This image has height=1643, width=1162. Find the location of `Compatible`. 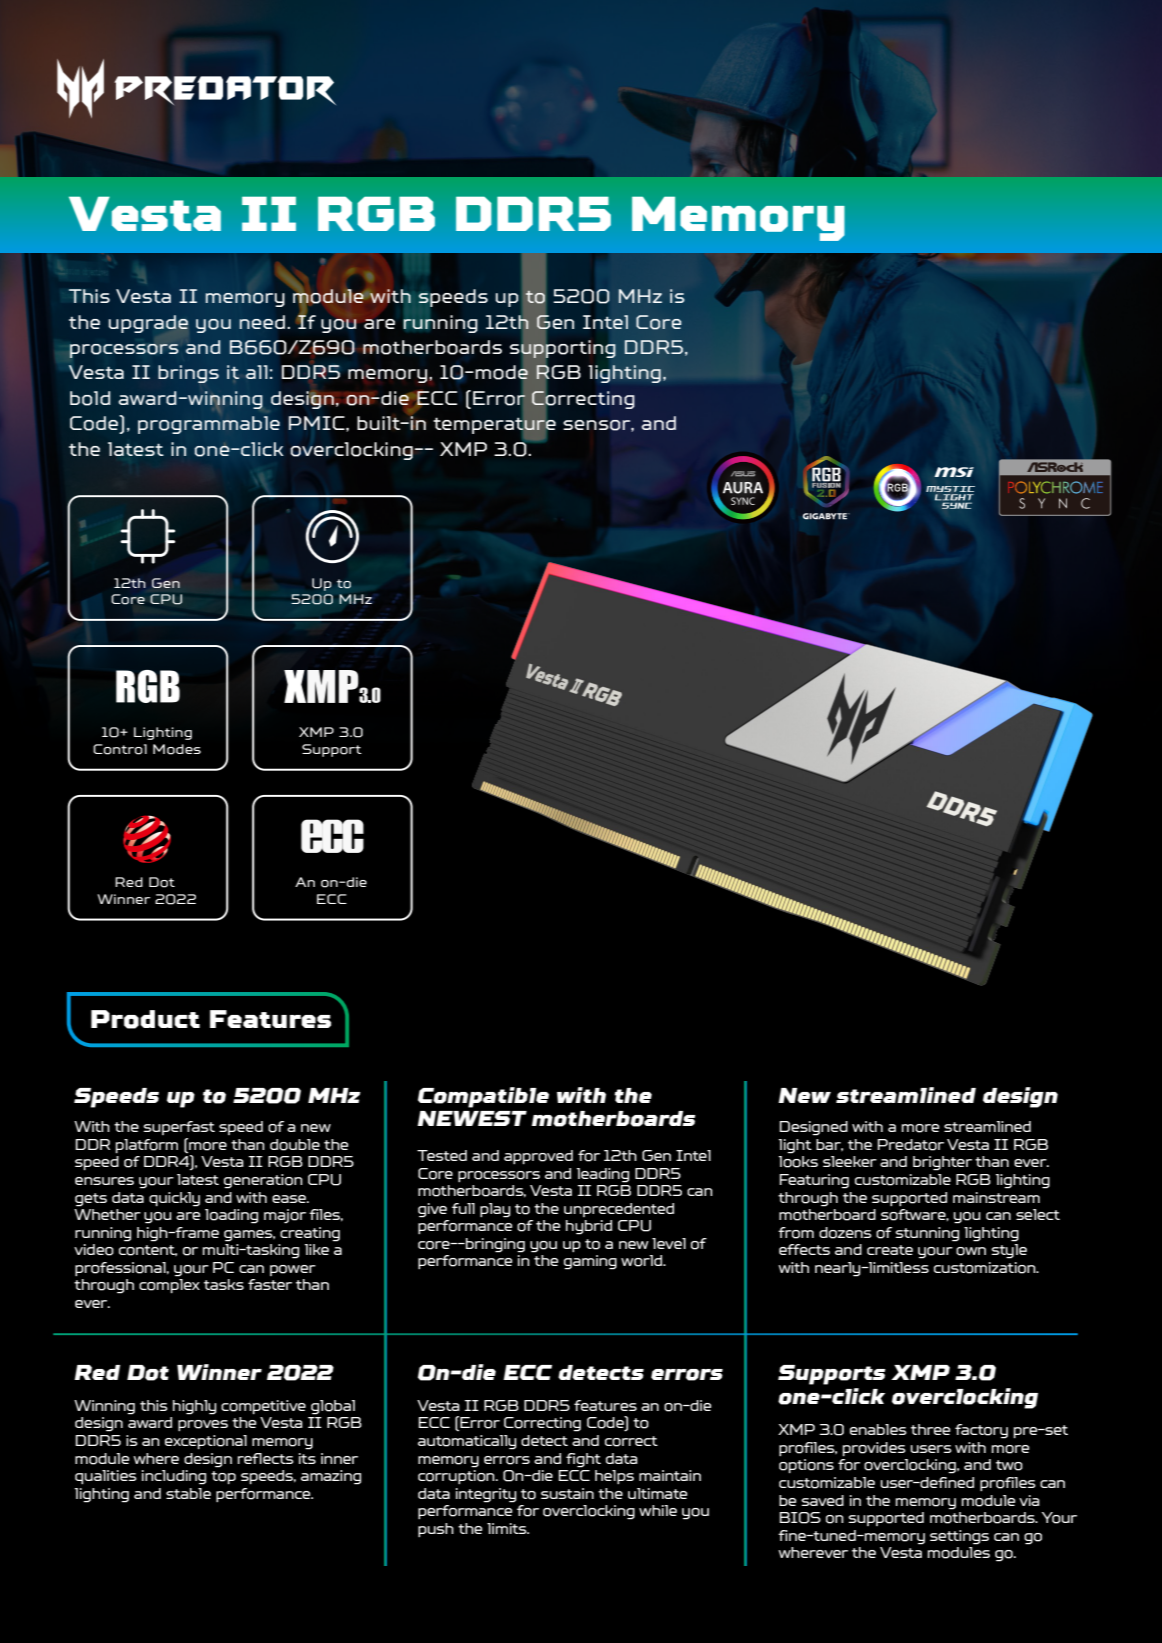

Compatible is located at coordinates (483, 1097).
